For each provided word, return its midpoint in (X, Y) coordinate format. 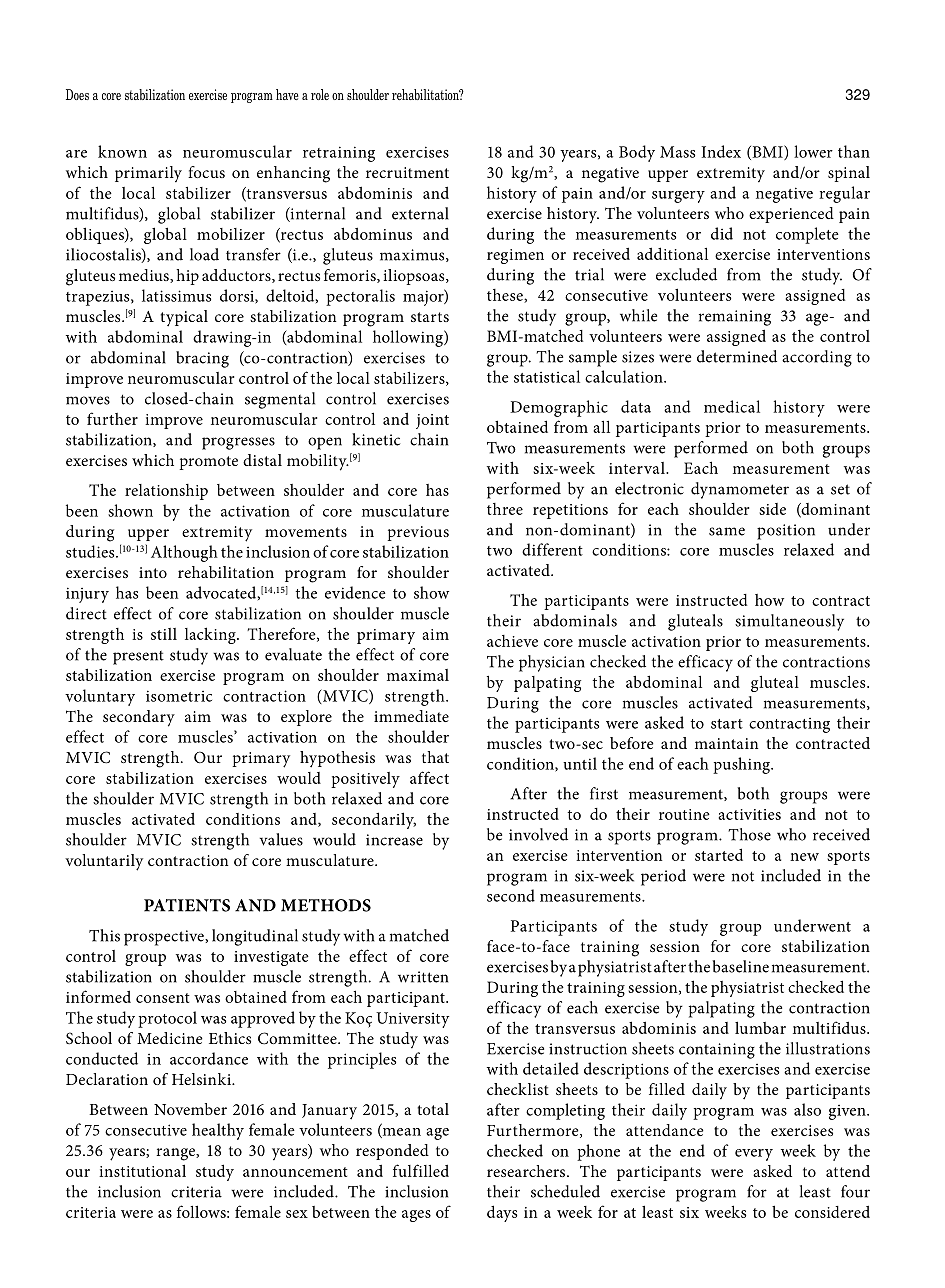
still (164, 634)
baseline (740, 966)
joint (432, 421)
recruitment (407, 172)
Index (721, 151)
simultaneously (789, 622)
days (502, 1213)
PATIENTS (187, 905)
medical (732, 406)
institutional (142, 1170)
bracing (202, 359)
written (423, 977)
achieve (512, 641)
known (122, 151)
